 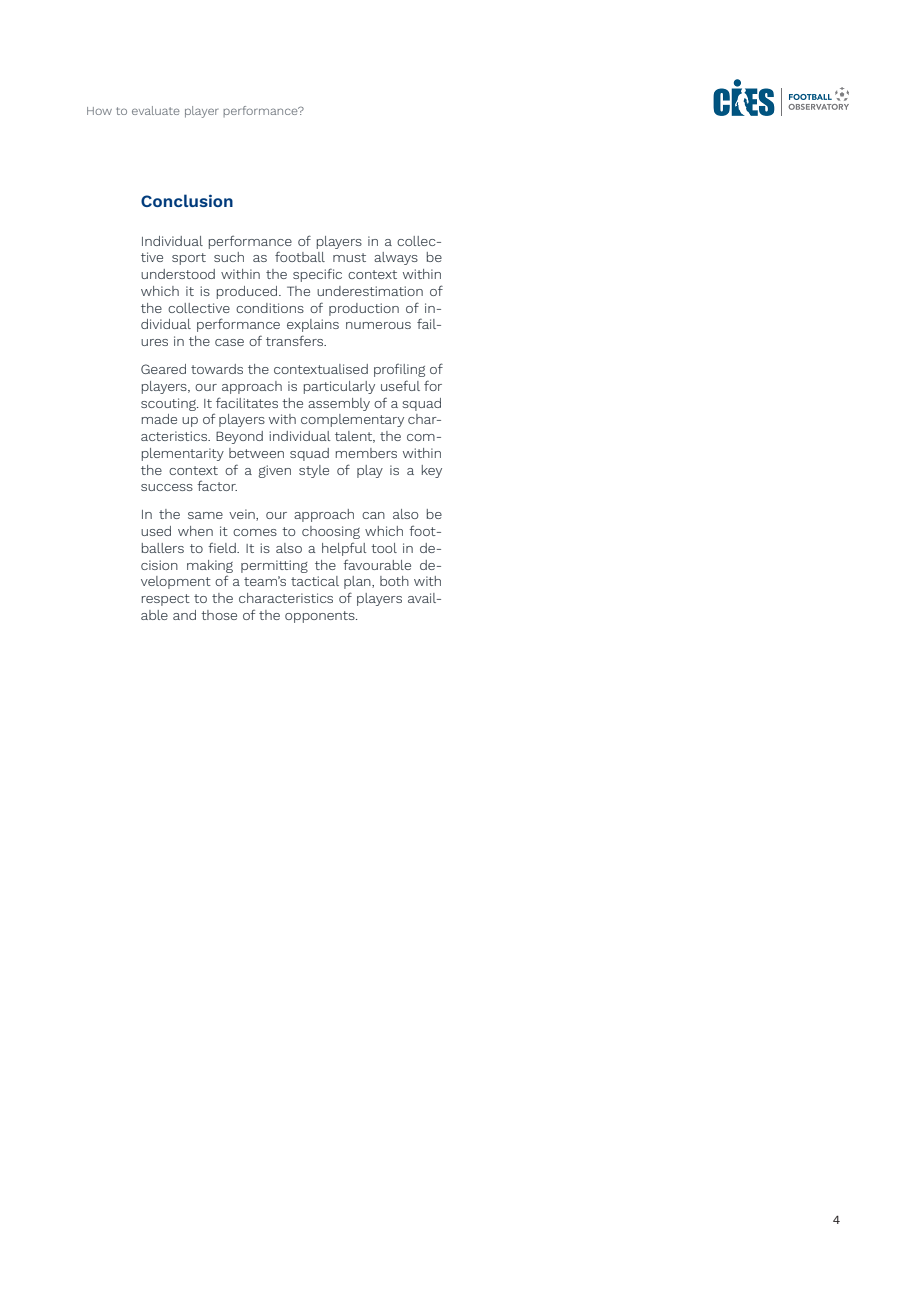 I want to click on produced, so click(x=248, y=292).
